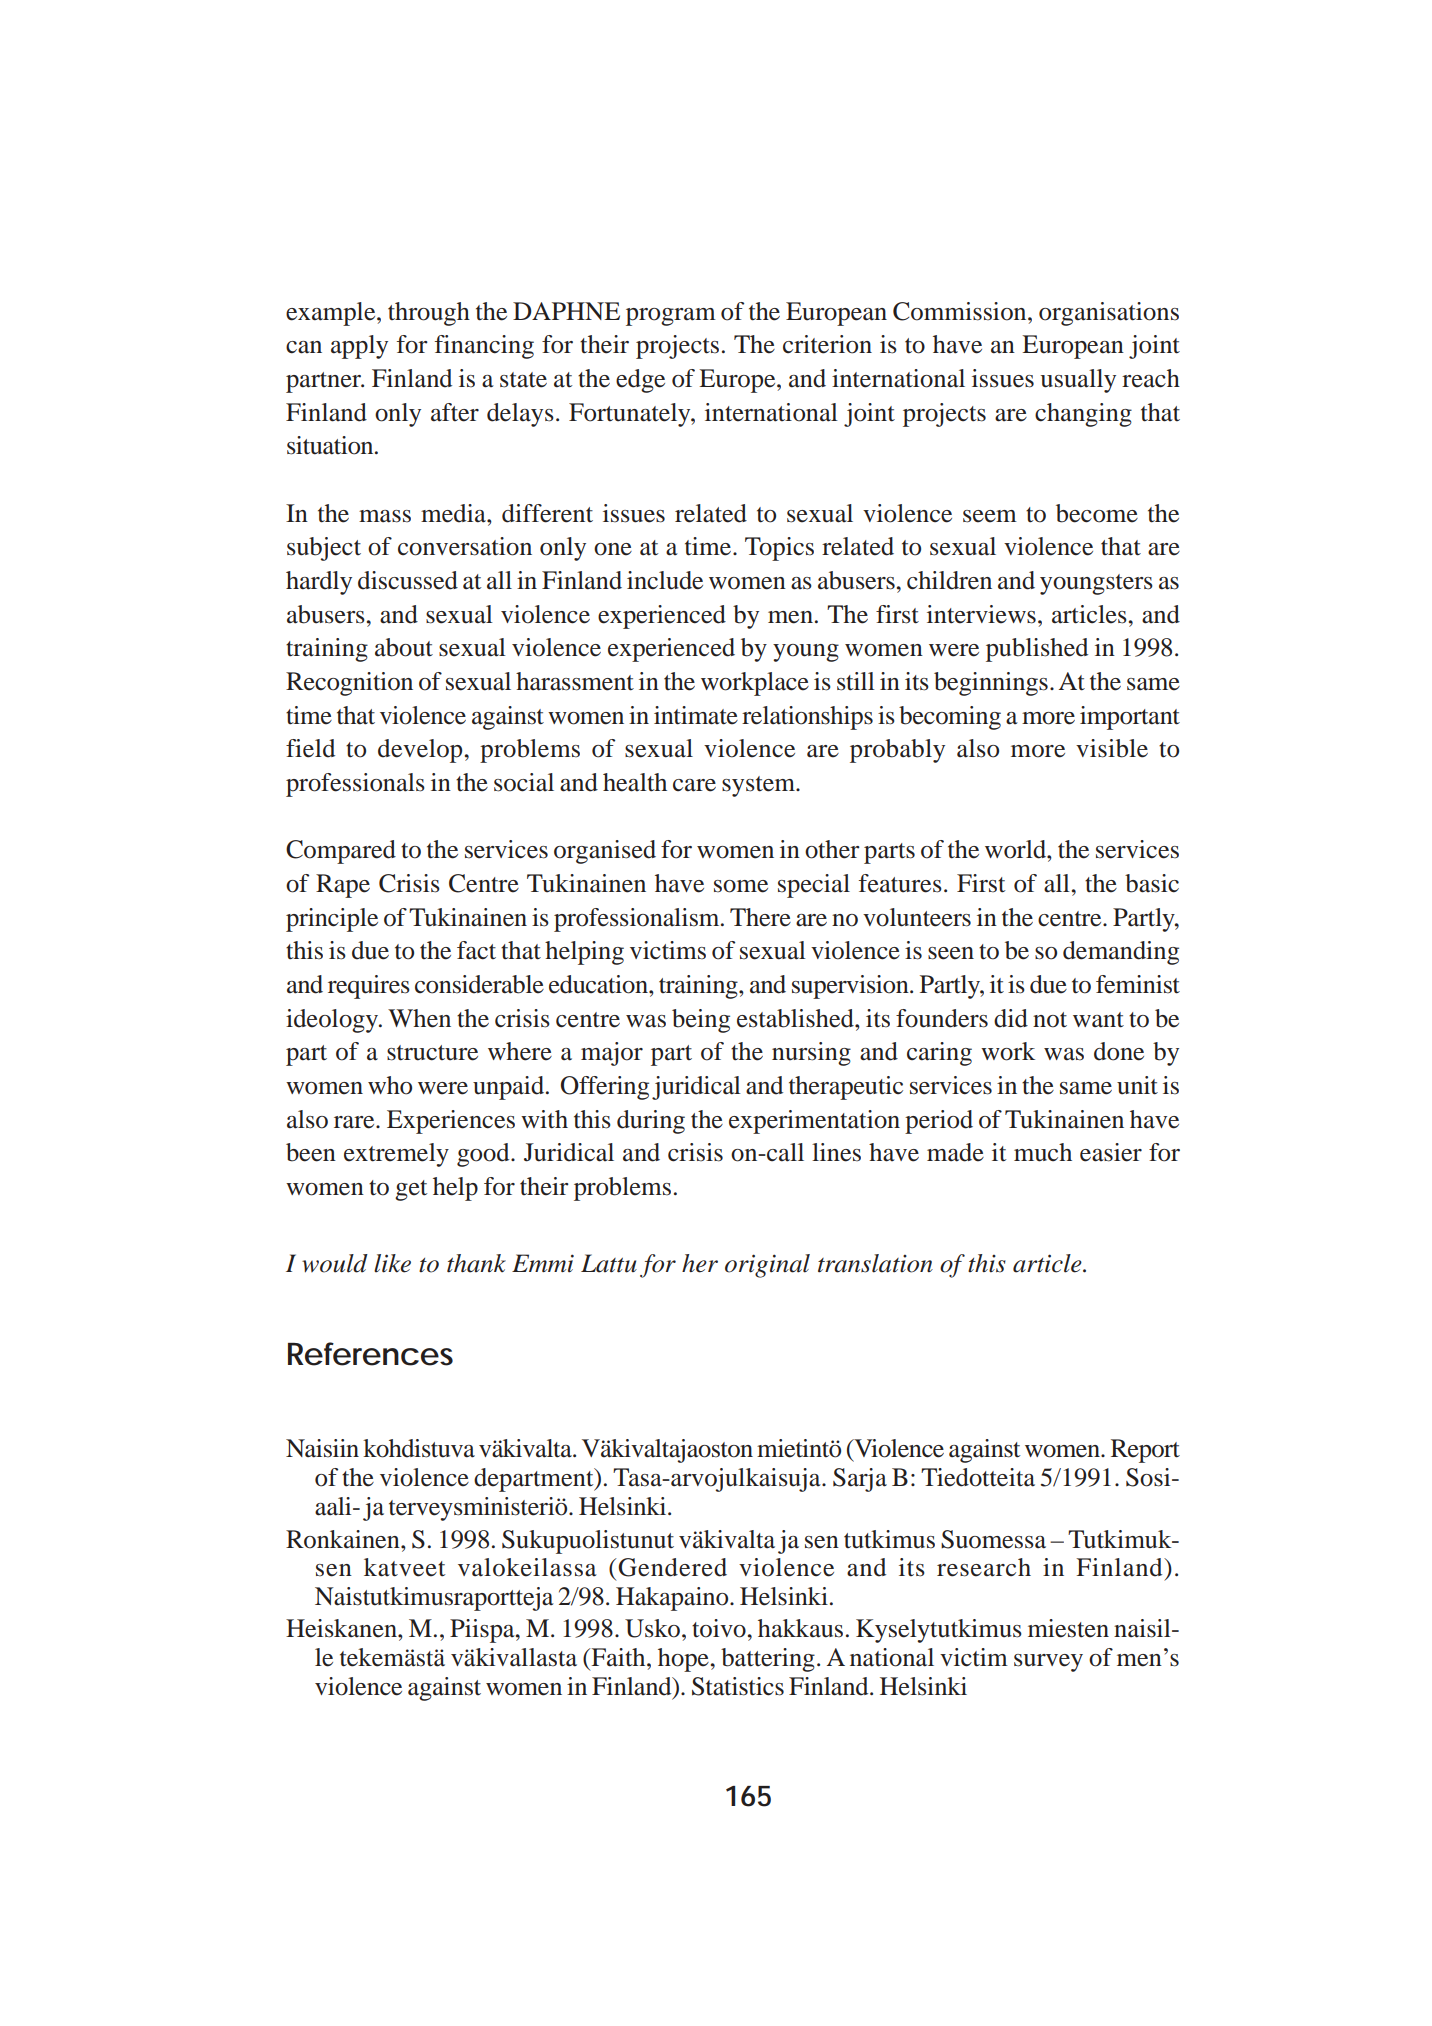 This screenshot has height=2026, width=1432. What do you see at coordinates (618, 1657) in the screenshot?
I see `Faith` at bounding box center [618, 1657].
